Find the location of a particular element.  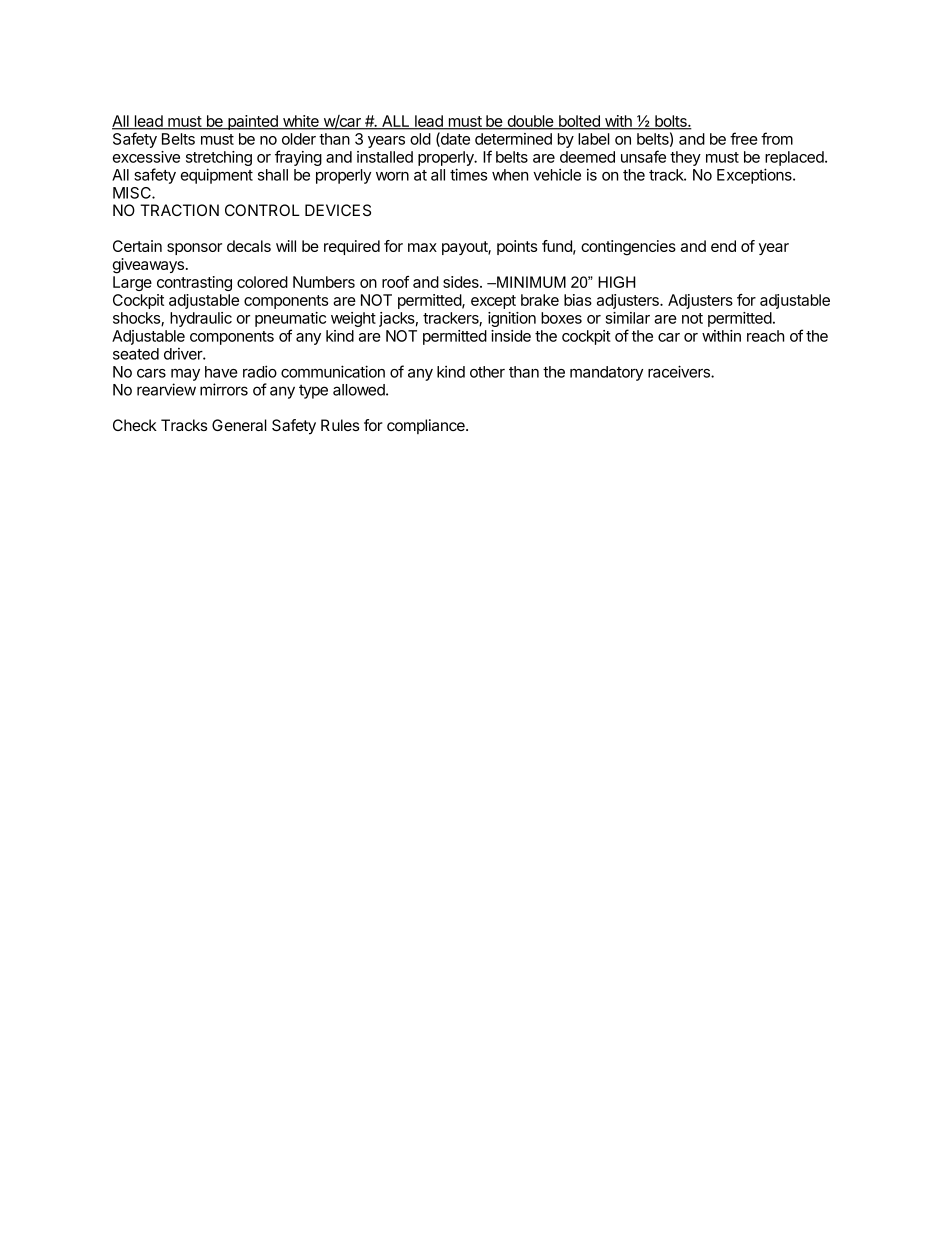

painted is located at coordinates (253, 122).
